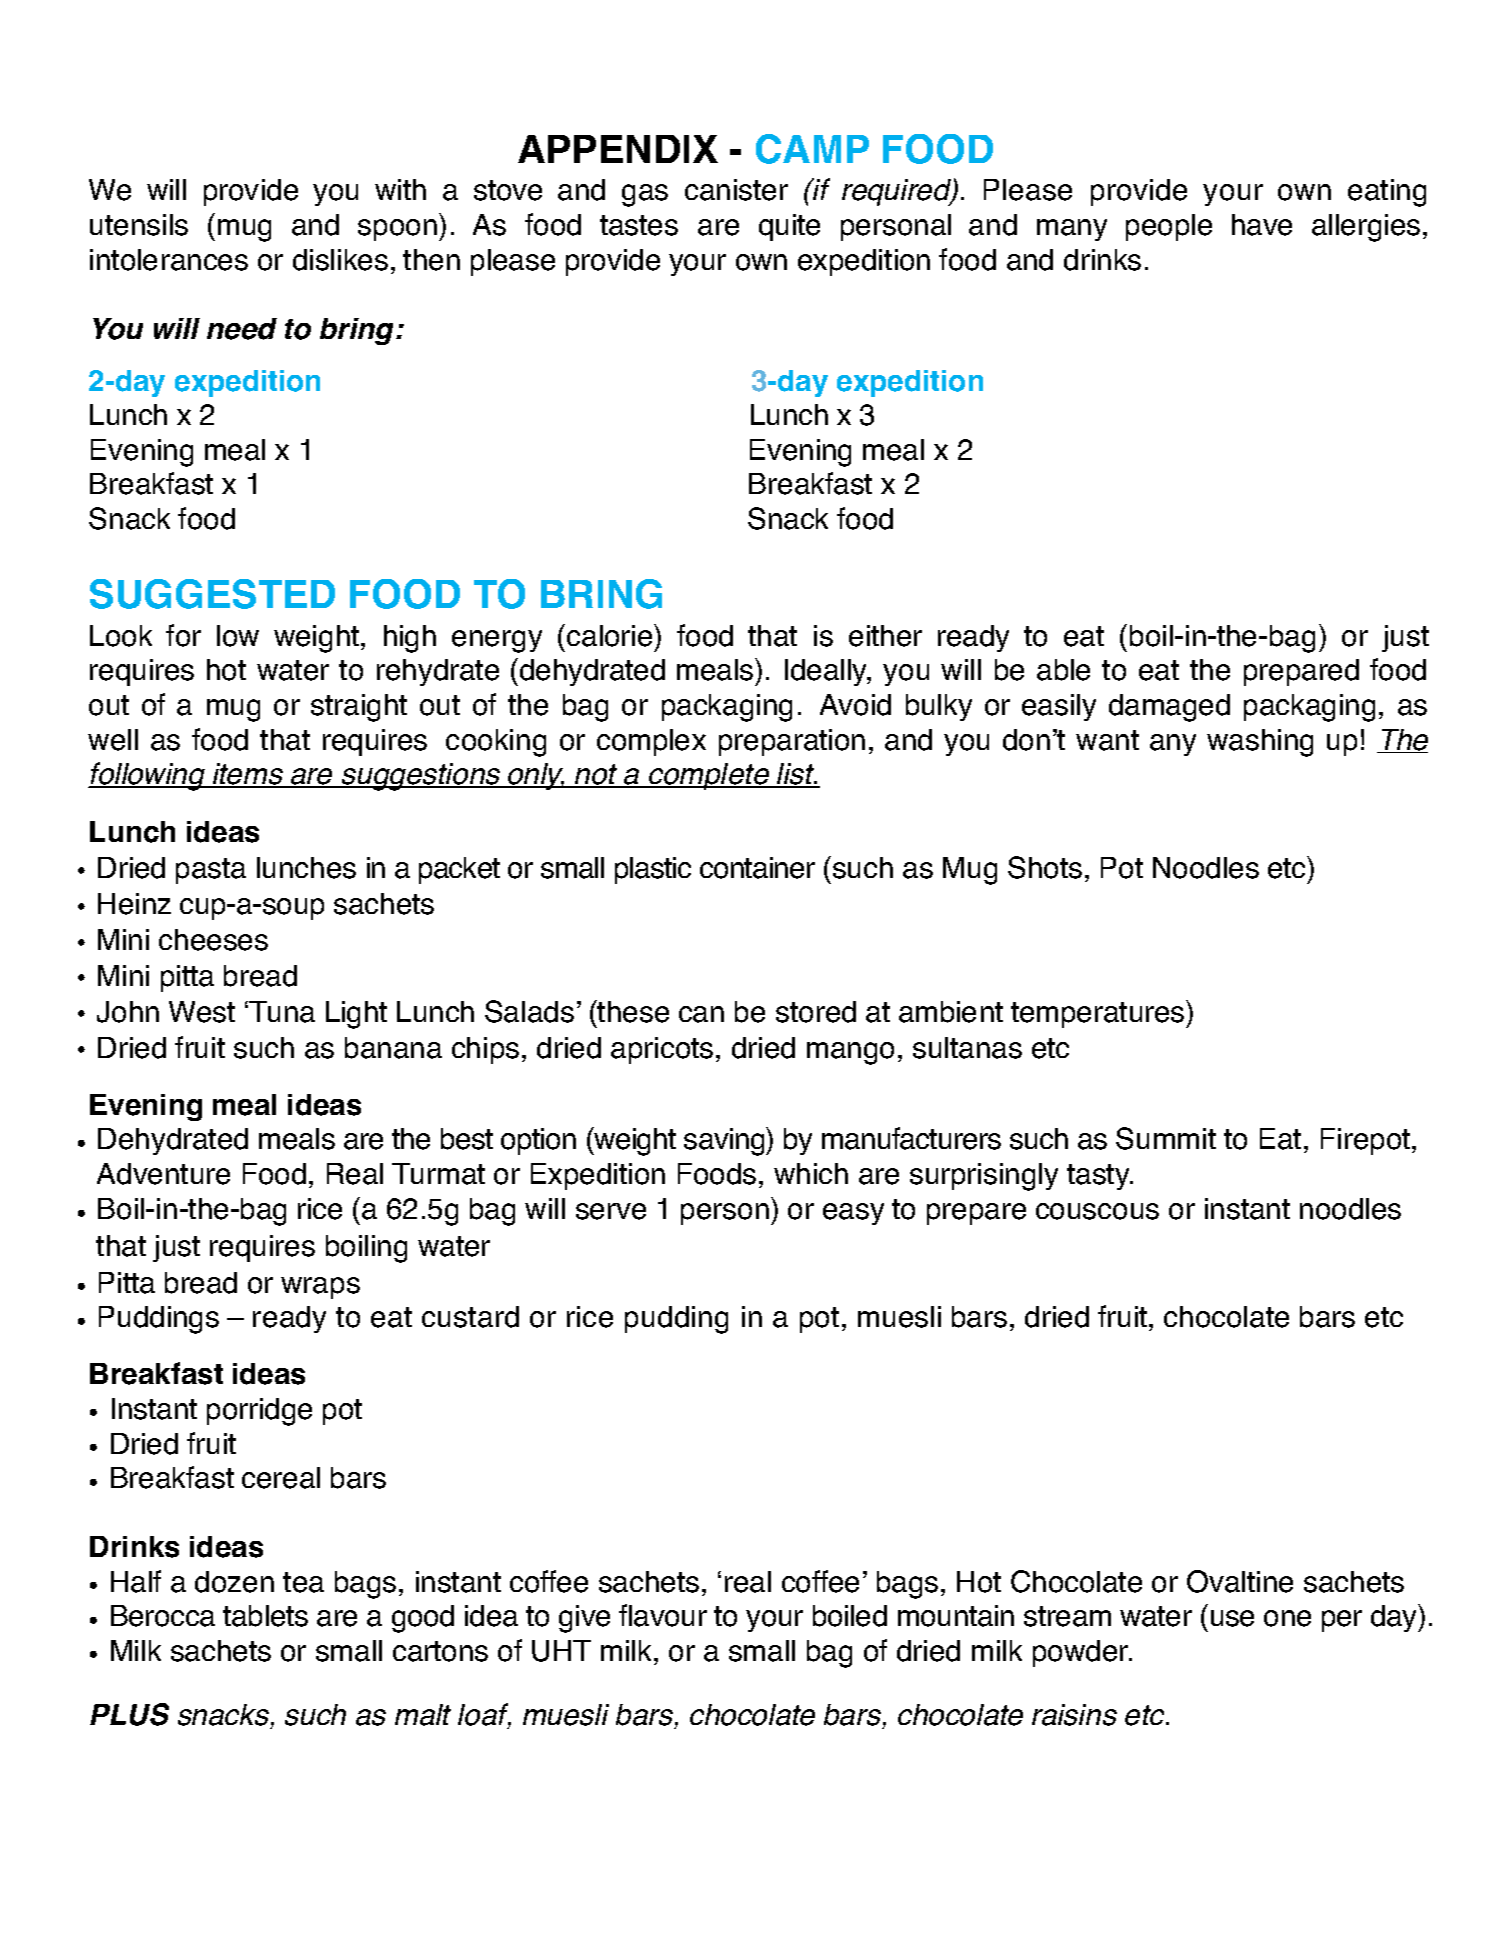 This screenshot has height=1956, width=1512. Describe the element at coordinates (663, 1615) in the screenshot. I see `flavour` at that location.
